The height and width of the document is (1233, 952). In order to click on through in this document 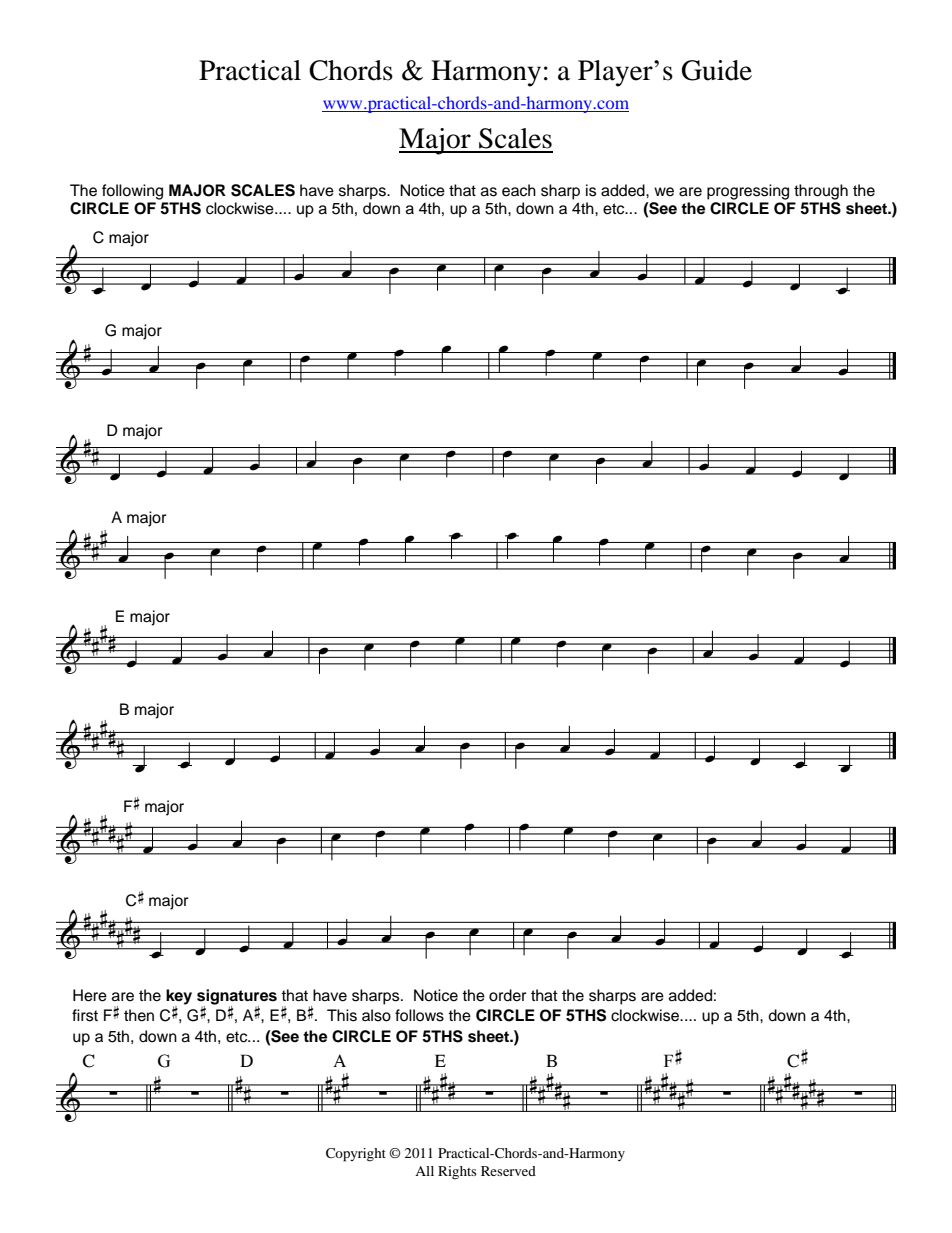, I will do `click(821, 192)`.
